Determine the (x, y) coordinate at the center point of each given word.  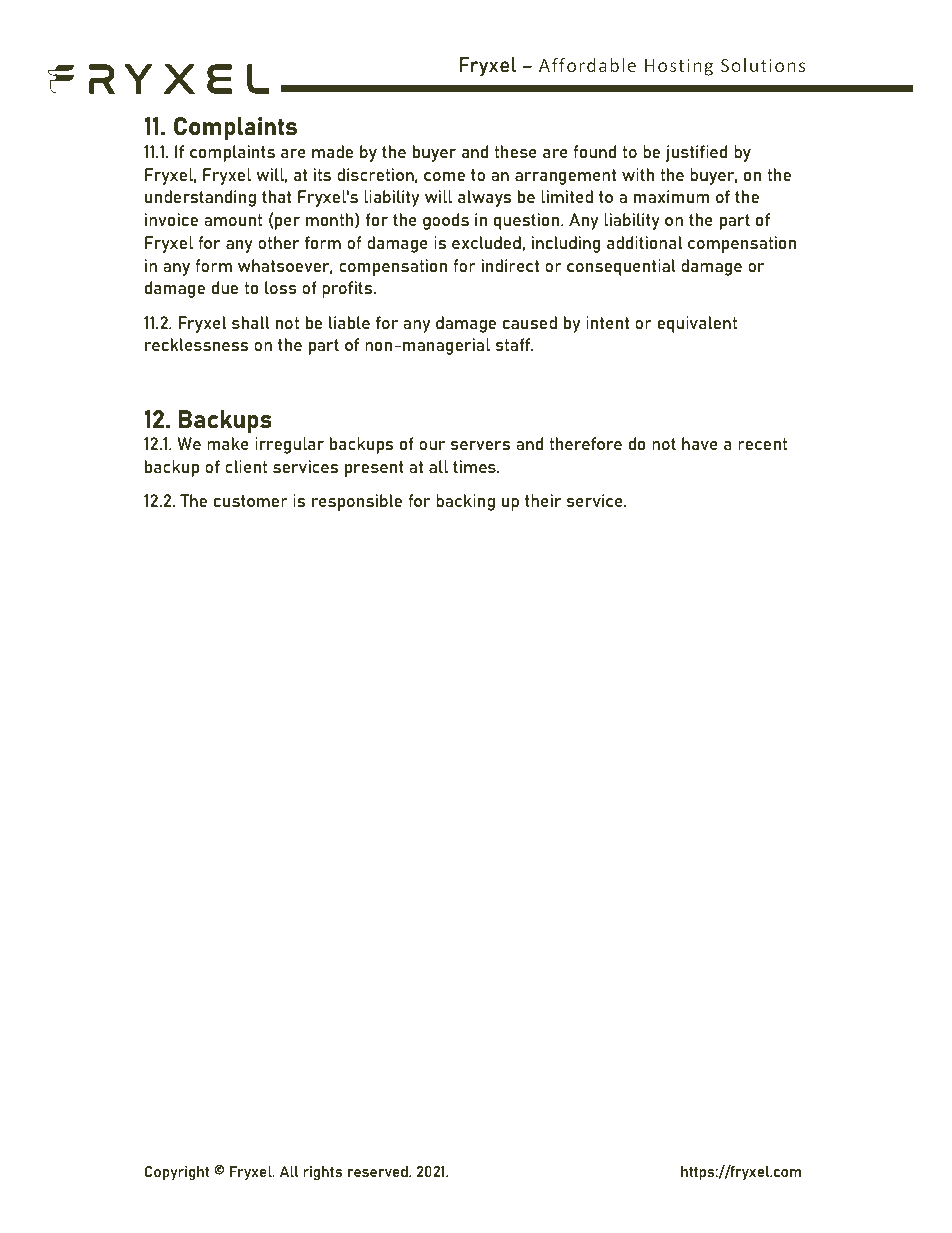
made (332, 151)
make (228, 443)
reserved (379, 1171)
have (700, 443)
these (515, 151)
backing (465, 502)
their (543, 500)
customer (251, 501)
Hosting (679, 67)
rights (322, 1173)
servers (480, 445)
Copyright (177, 1173)
